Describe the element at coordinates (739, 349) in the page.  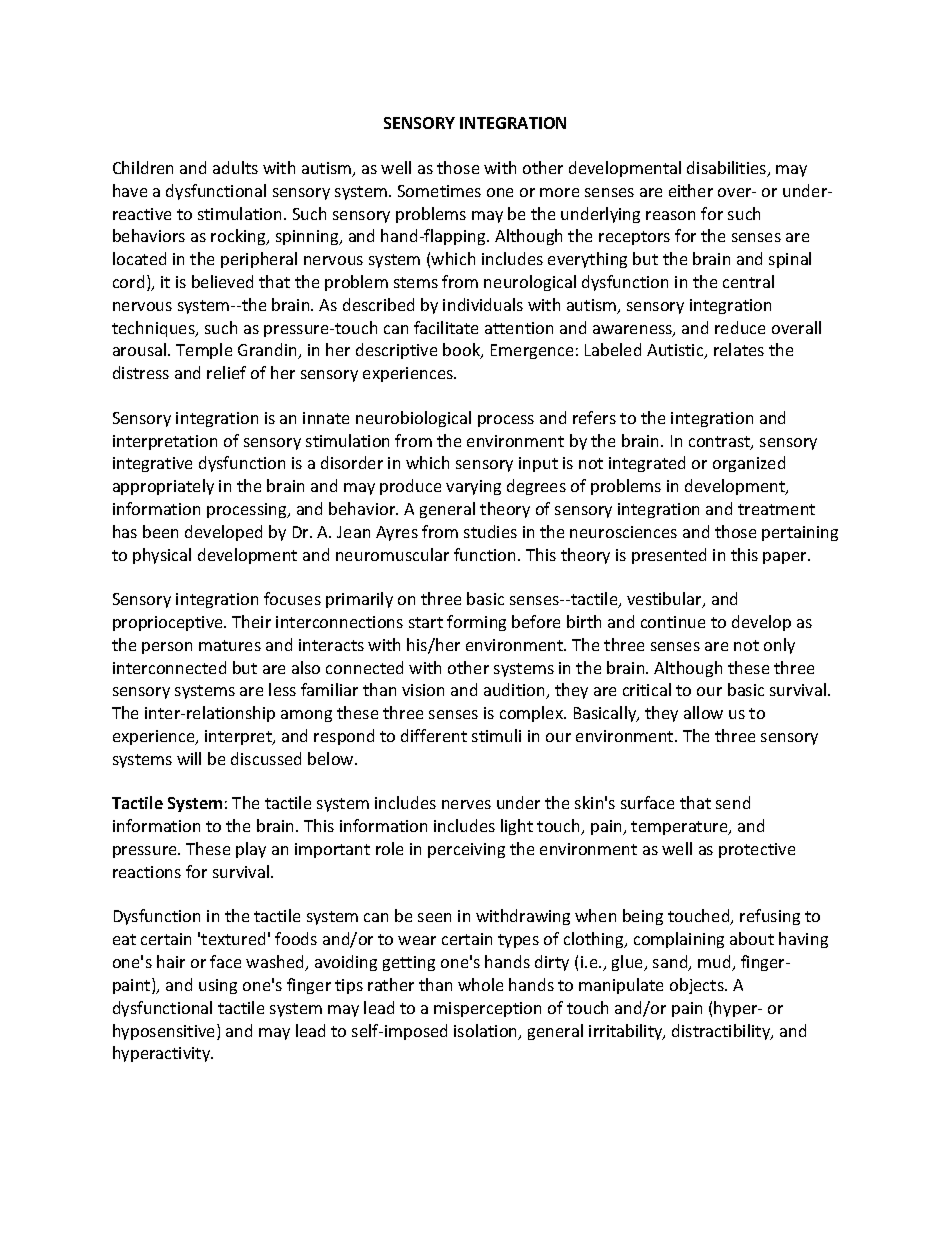
I see `relates` at that location.
